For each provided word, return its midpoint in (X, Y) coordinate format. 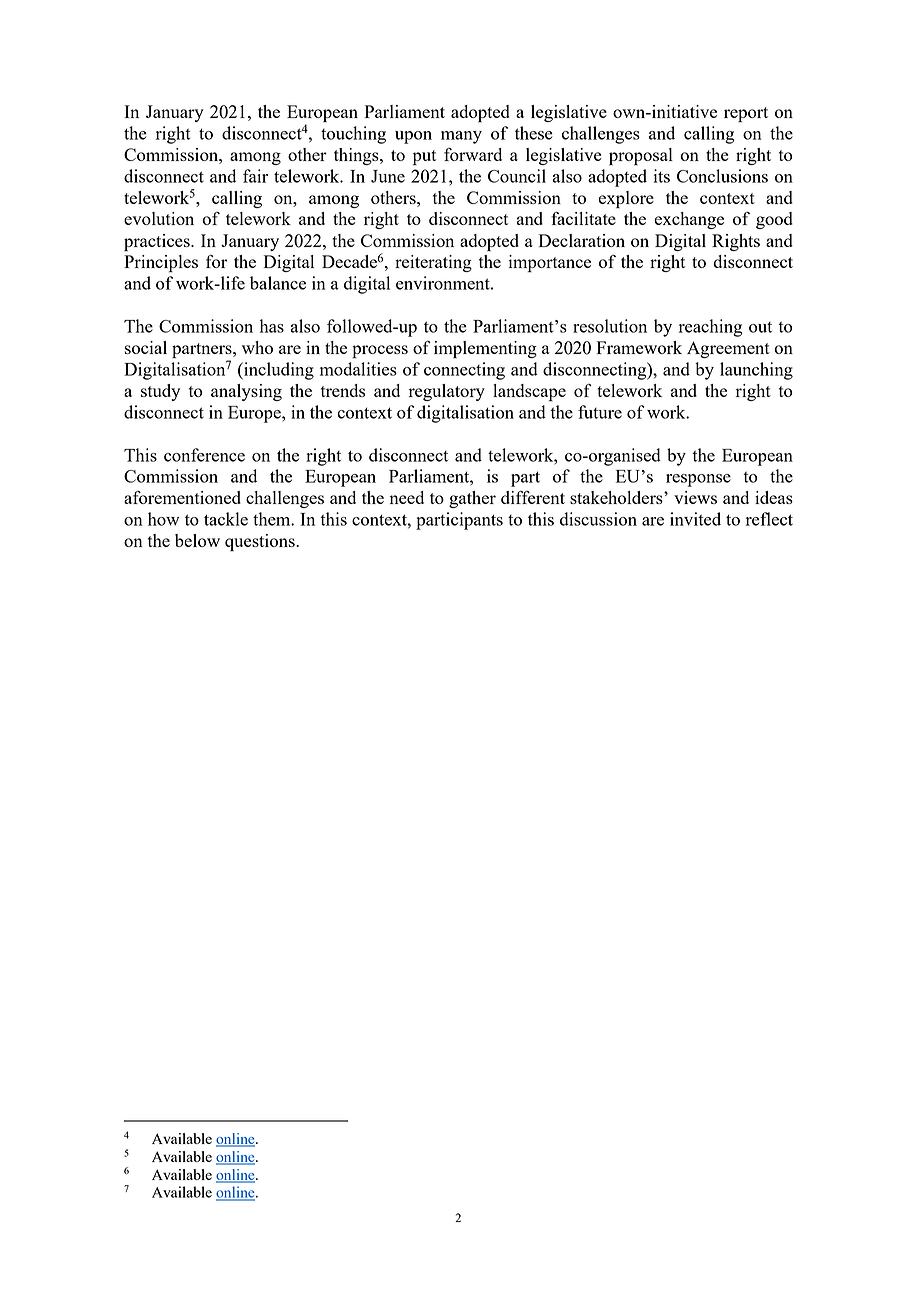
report (746, 114)
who (257, 347)
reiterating (433, 263)
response (698, 480)
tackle (226, 519)
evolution (159, 218)
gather (472, 499)
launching (756, 371)
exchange (689, 220)
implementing (485, 349)
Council (517, 176)
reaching (710, 328)
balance (278, 283)
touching (353, 135)
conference (204, 455)
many (461, 137)
